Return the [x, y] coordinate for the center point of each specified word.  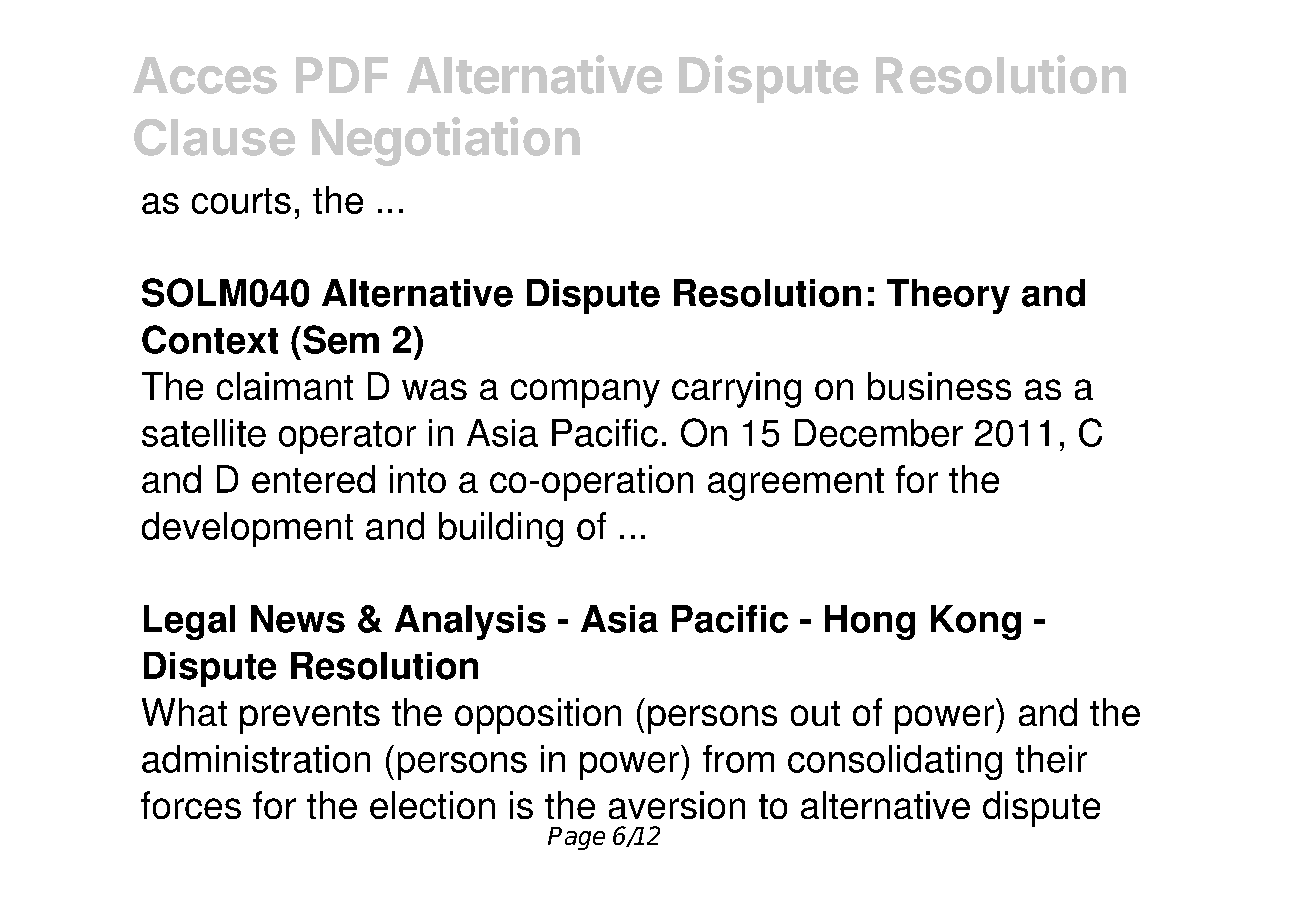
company [585, 393]
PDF [342, 75]
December [879, 433]
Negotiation [446, 141]
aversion [677, 805]
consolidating [895, 762]
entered [313, 479]
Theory [948, 296]
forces [191, 805]
